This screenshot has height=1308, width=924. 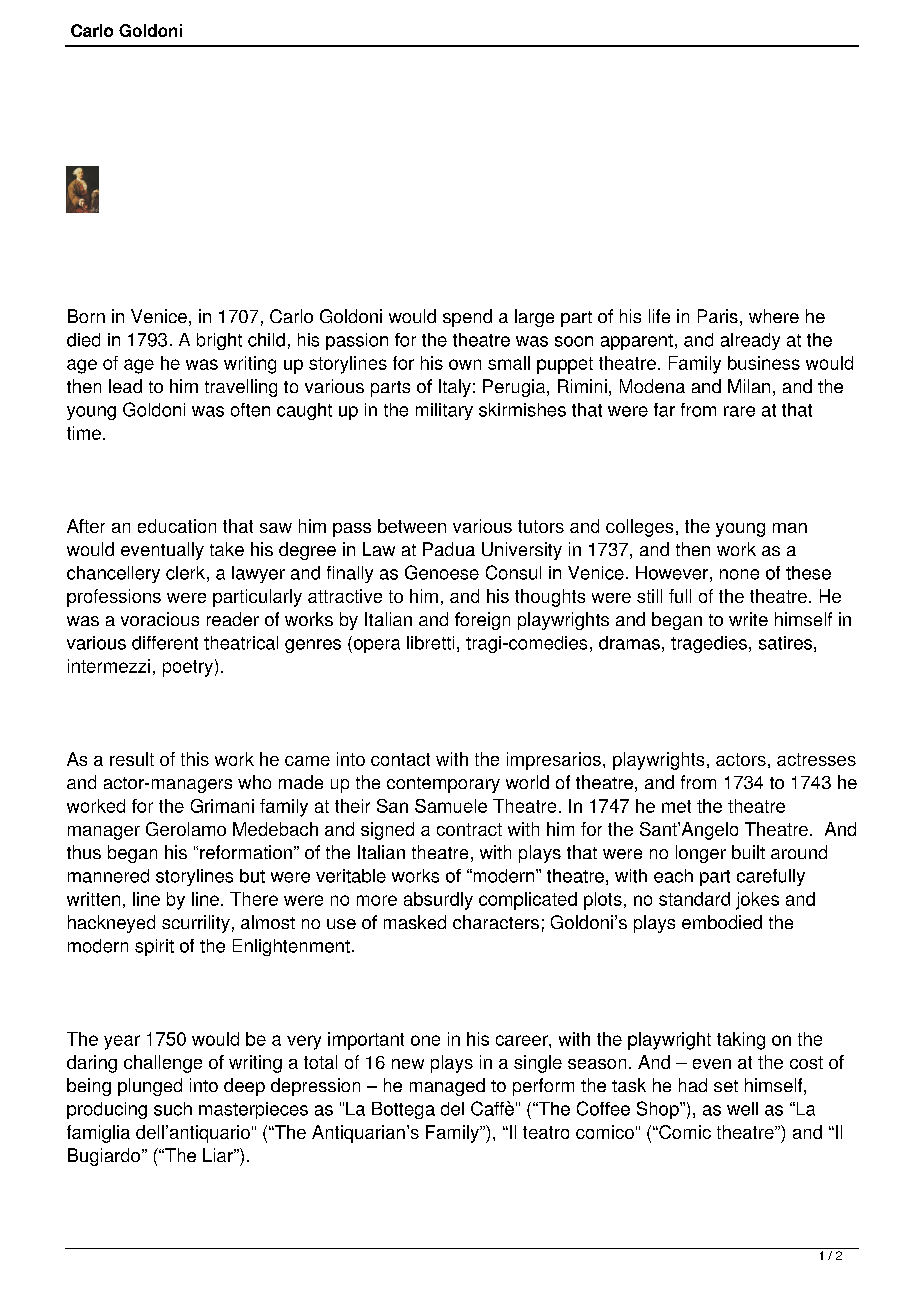 What do you see at coordinates (467, 318) in the screenshot?
I see `spend` at bounding box center [467, 318].
